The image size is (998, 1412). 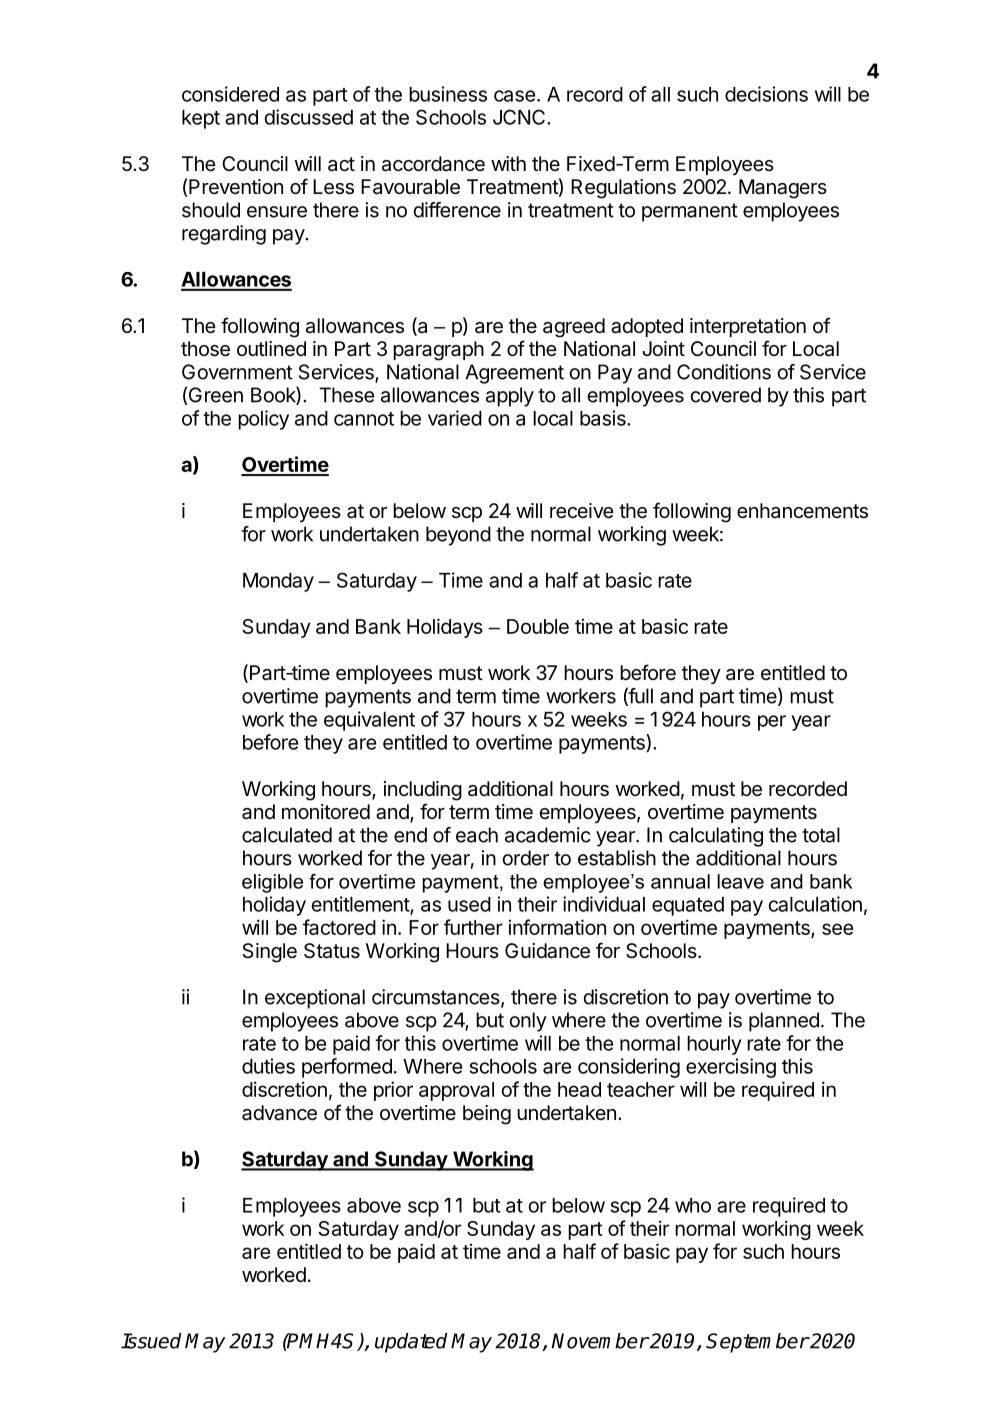 What do you see at coordinates (716, 837) in the page?
I see `calculating` at bounding box center [716, 837].
